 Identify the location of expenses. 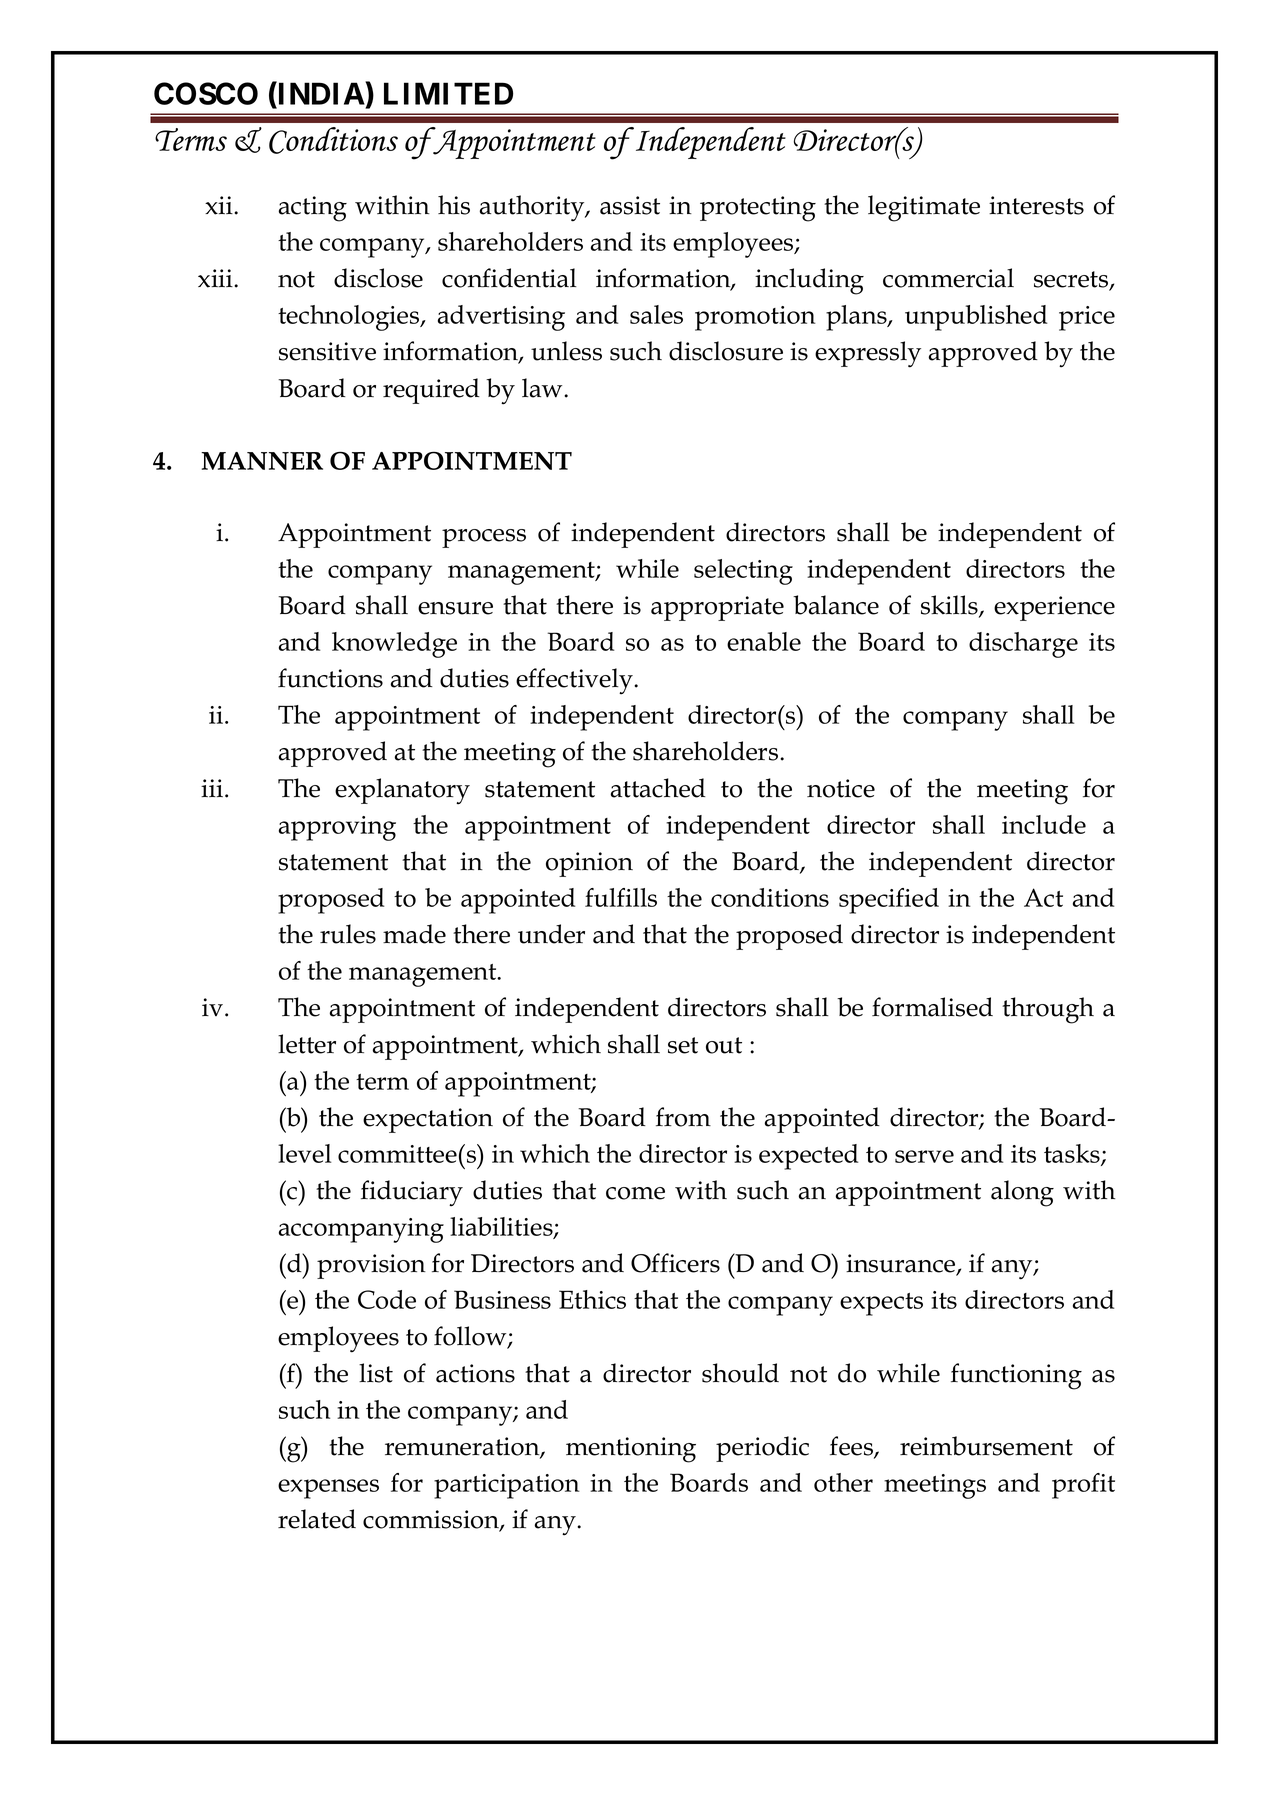
(328, 1489).
